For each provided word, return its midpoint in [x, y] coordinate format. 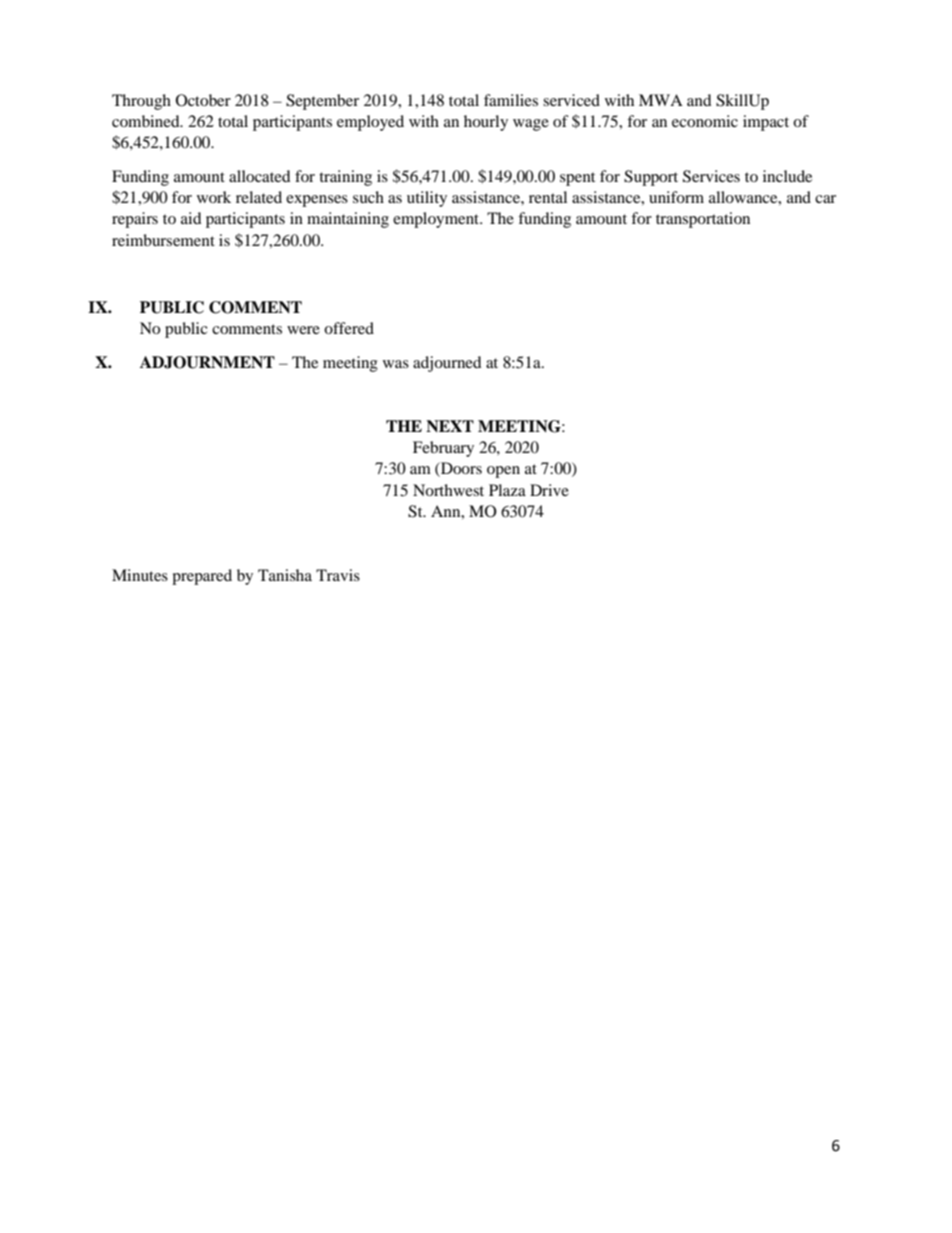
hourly [486, 123]
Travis [338, 575]
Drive [549, 490]
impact [766, 123]
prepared [202, 577]
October [203, 100]
